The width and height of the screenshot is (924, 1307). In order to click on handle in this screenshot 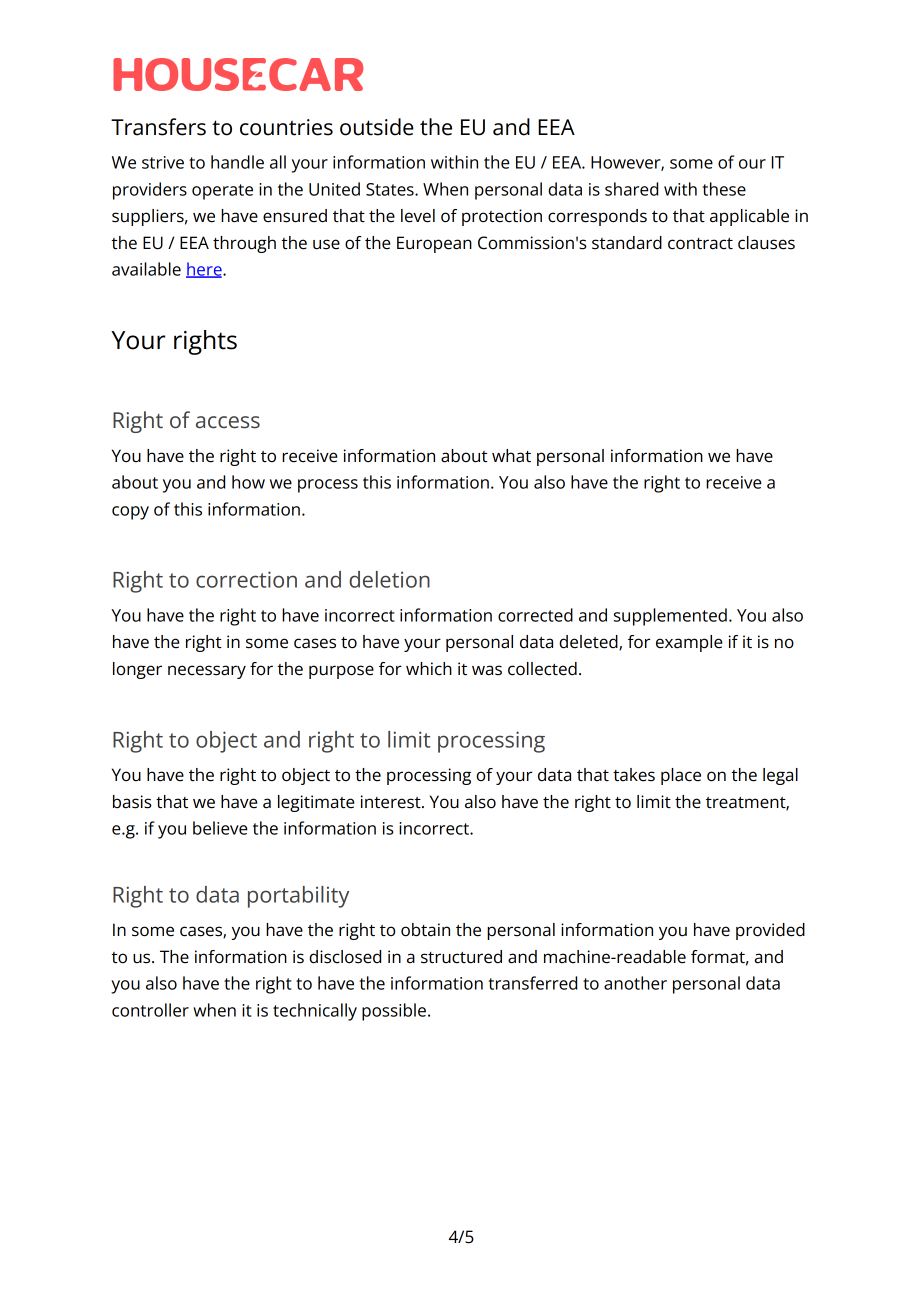, I will do `click(237, 162)`.
